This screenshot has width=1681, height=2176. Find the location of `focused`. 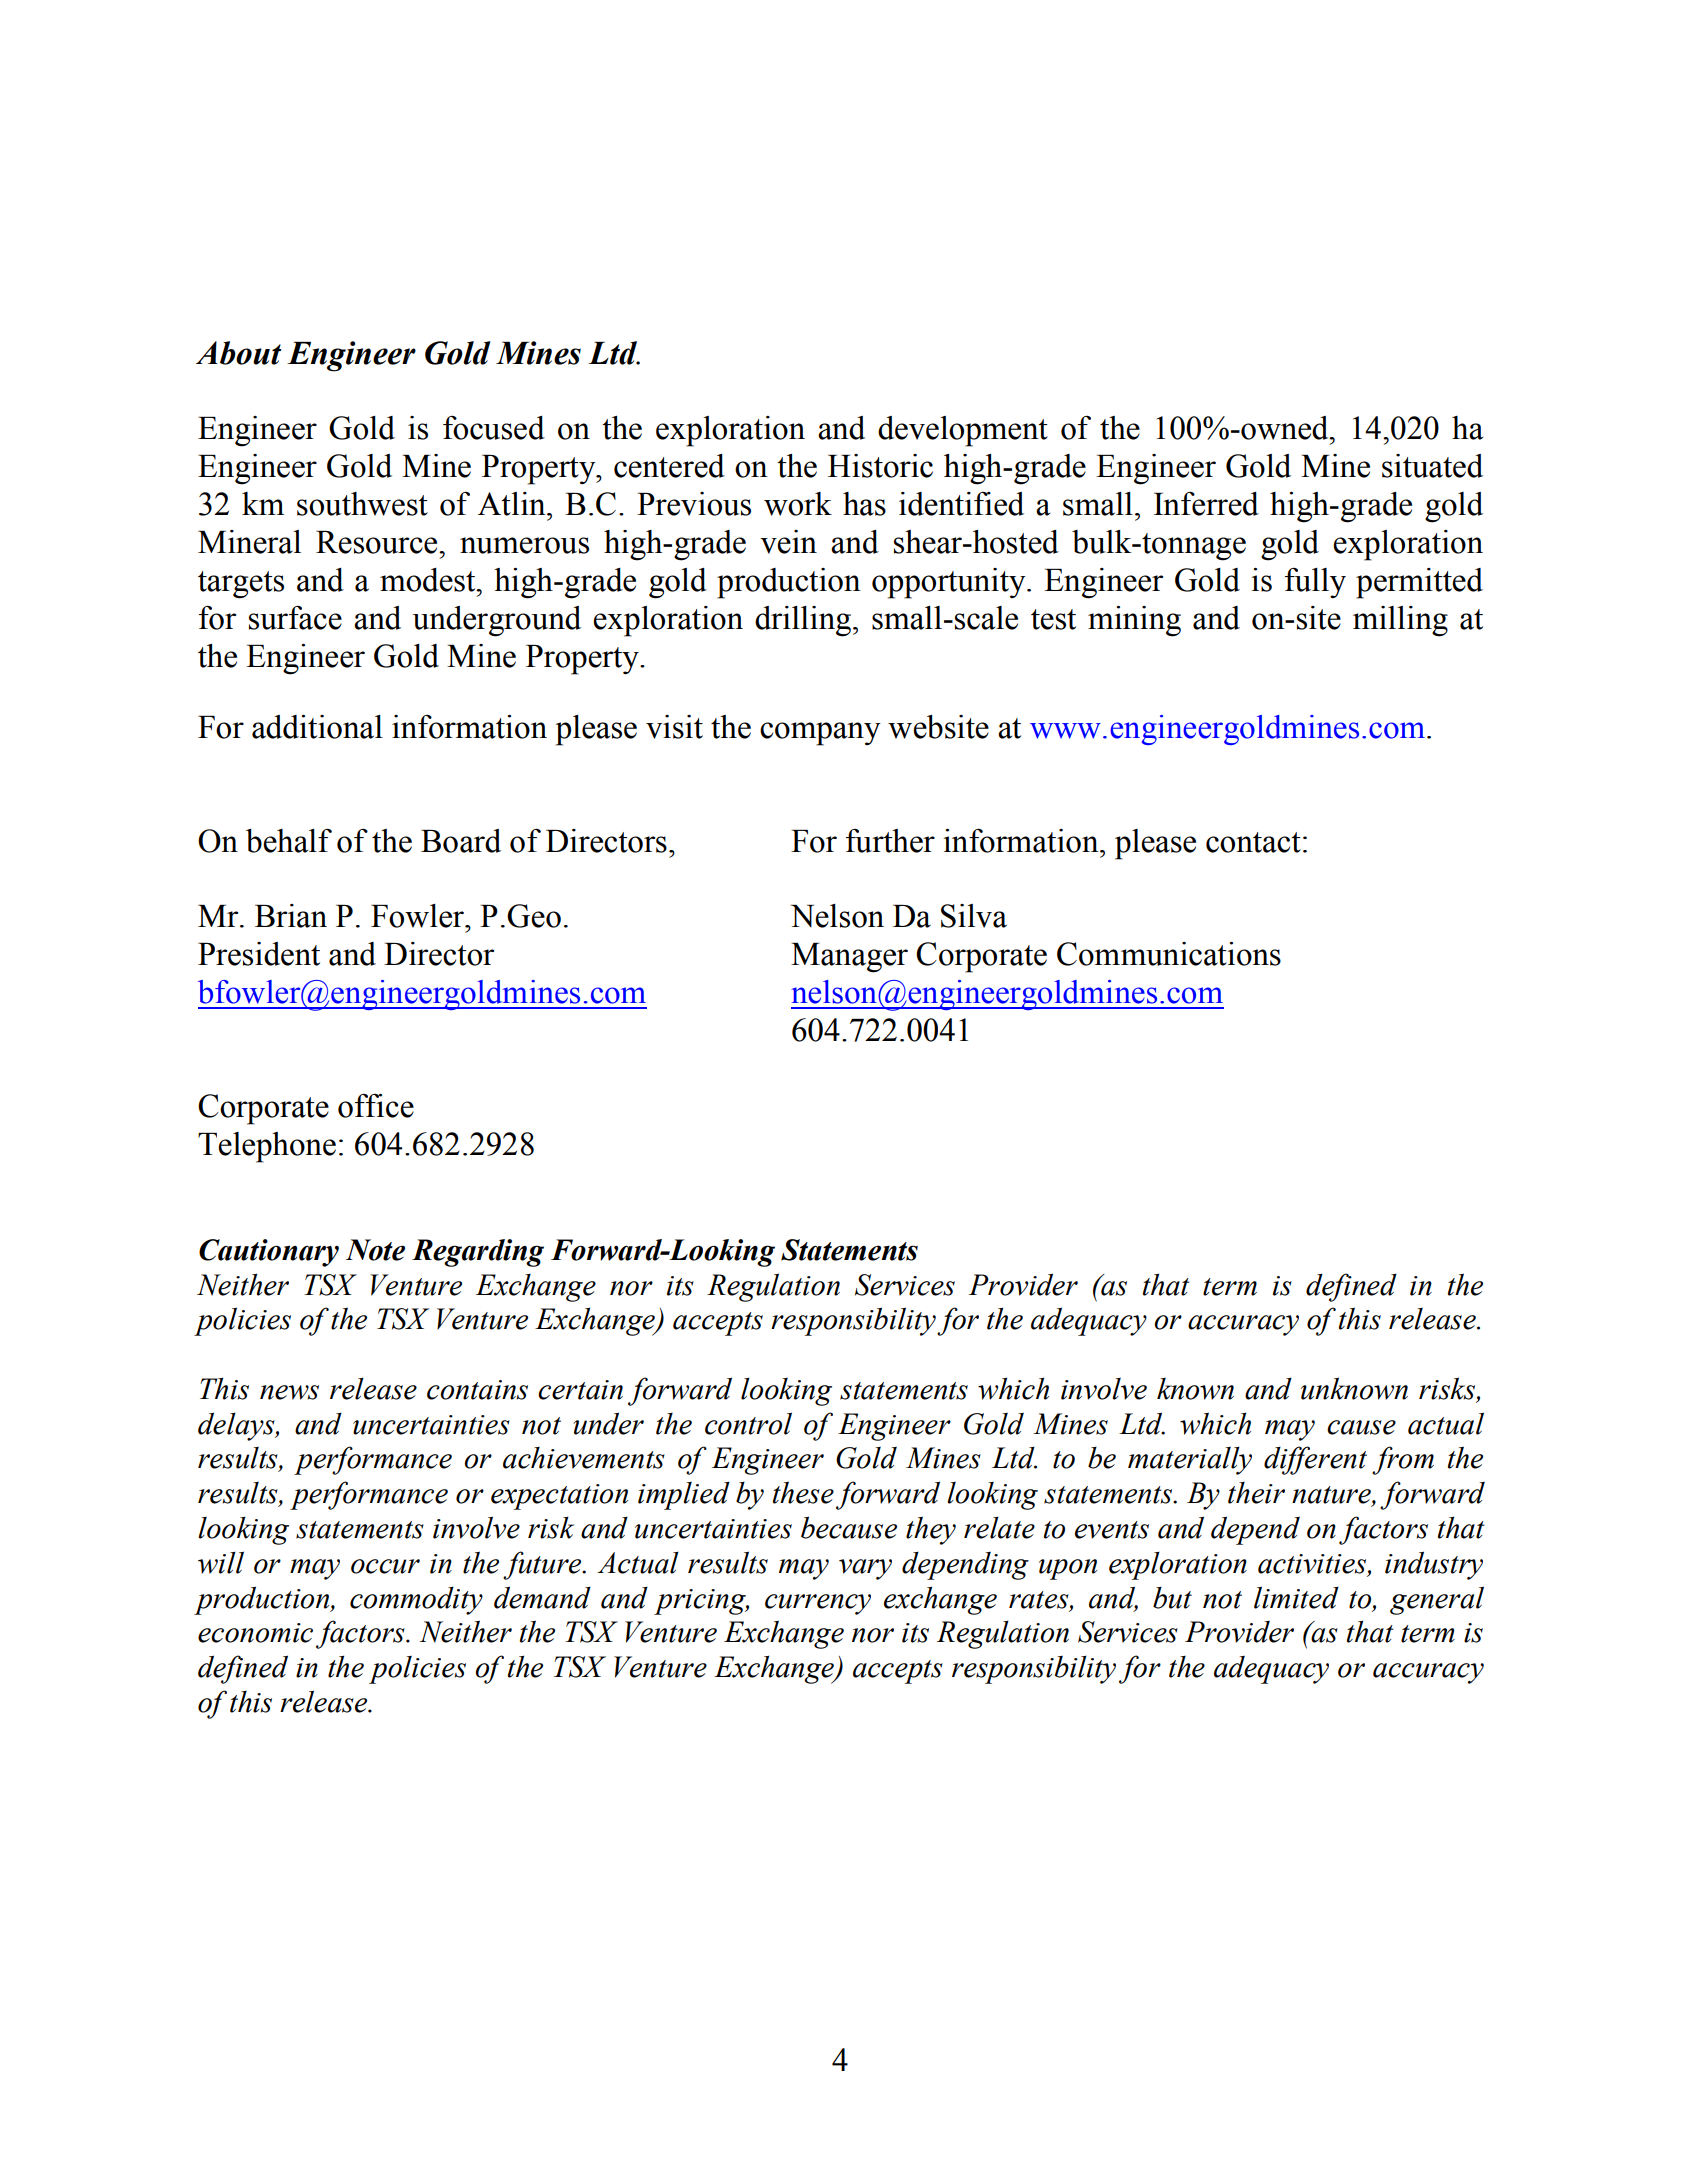

focused is located at coordinates (494, 428).
